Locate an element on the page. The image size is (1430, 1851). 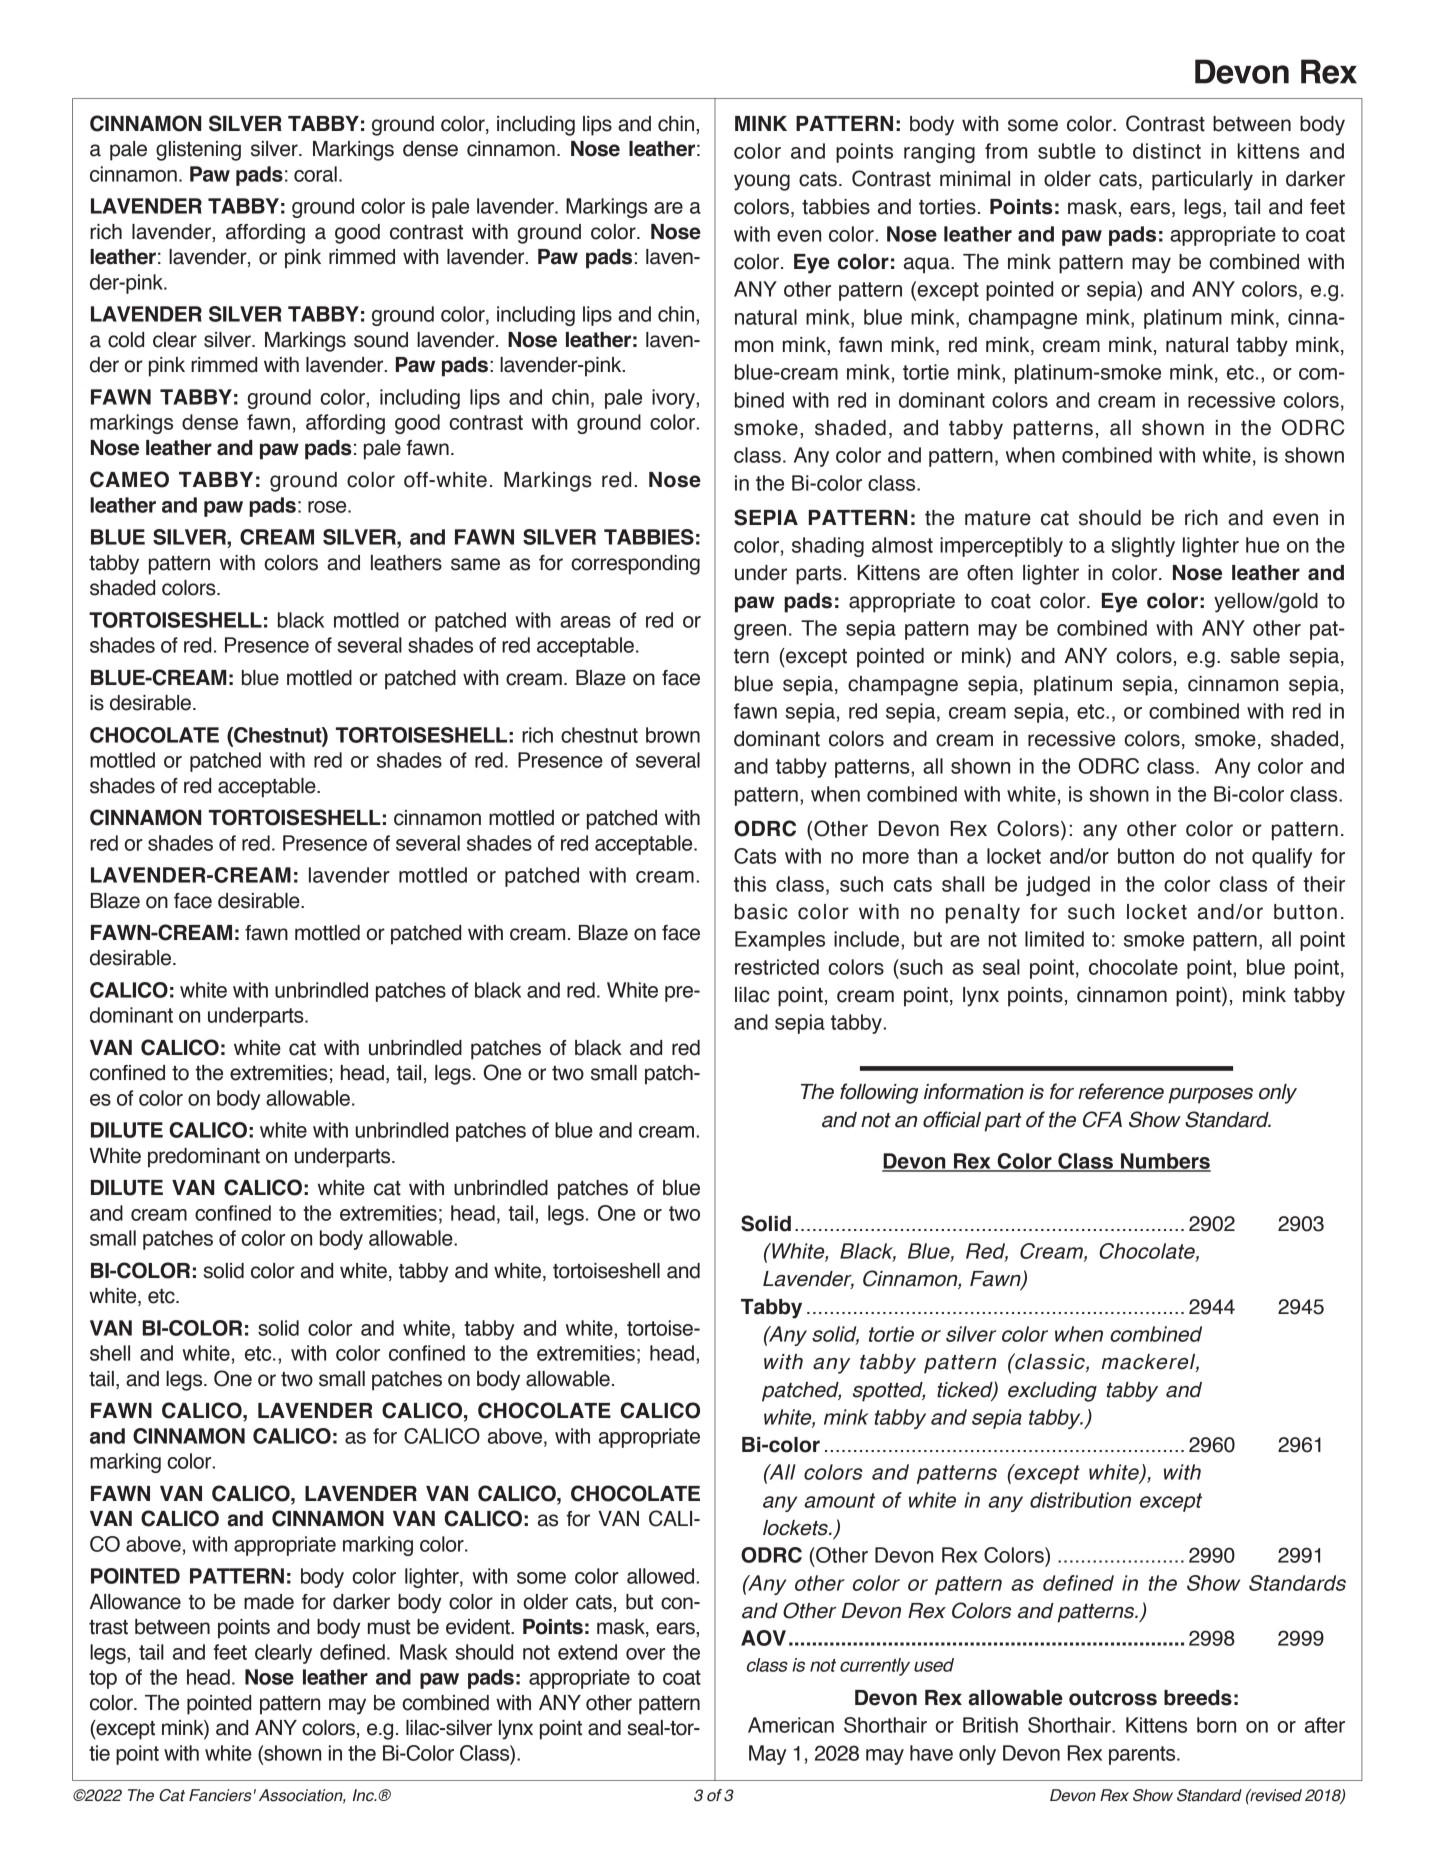
corresponding is located at coordinates (635, 565).
